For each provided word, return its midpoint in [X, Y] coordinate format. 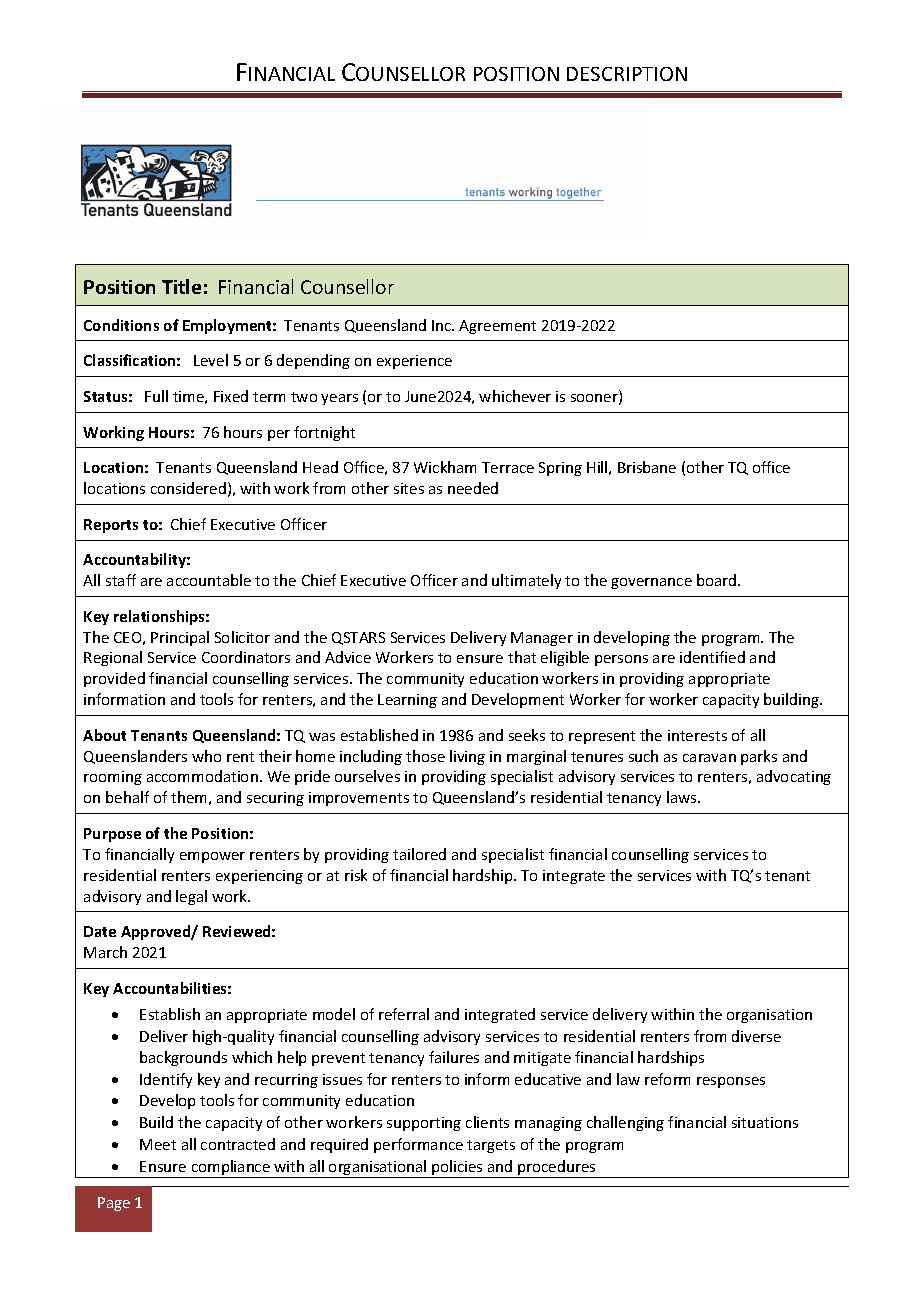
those [425, 756]
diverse [756, 1036]
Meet [158, 1144]
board [718, 580]
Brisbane [647, 467]
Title [181, 286]
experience [414, 362]
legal [191, 897]
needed [473, 488]
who [206, 756]
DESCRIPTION [627, 74]
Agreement [497, 327]
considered [188, 488]
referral [404, 1014]
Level [211, 360]
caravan [709, 758]
